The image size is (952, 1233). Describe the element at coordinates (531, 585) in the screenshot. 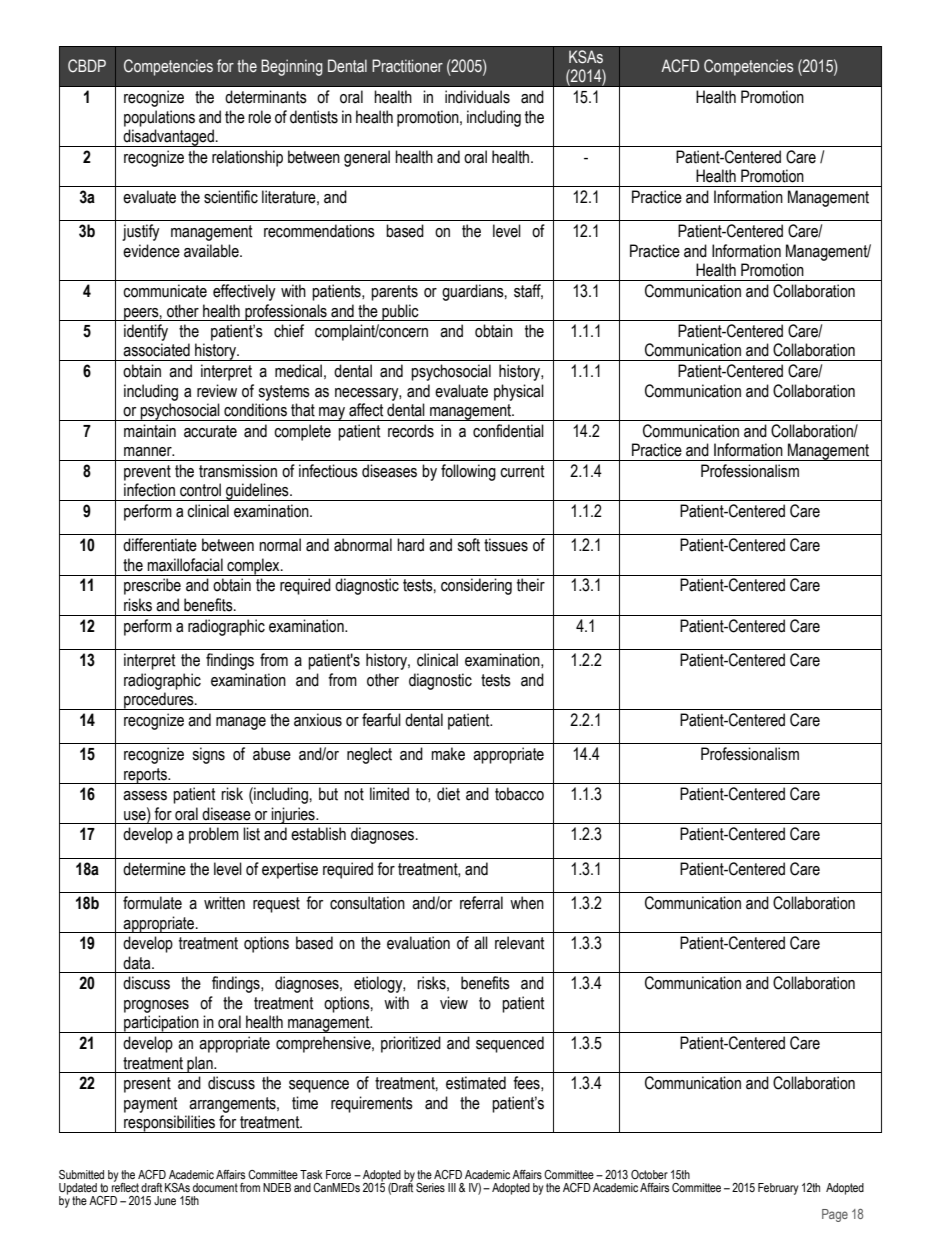

I see `their` at that location.
